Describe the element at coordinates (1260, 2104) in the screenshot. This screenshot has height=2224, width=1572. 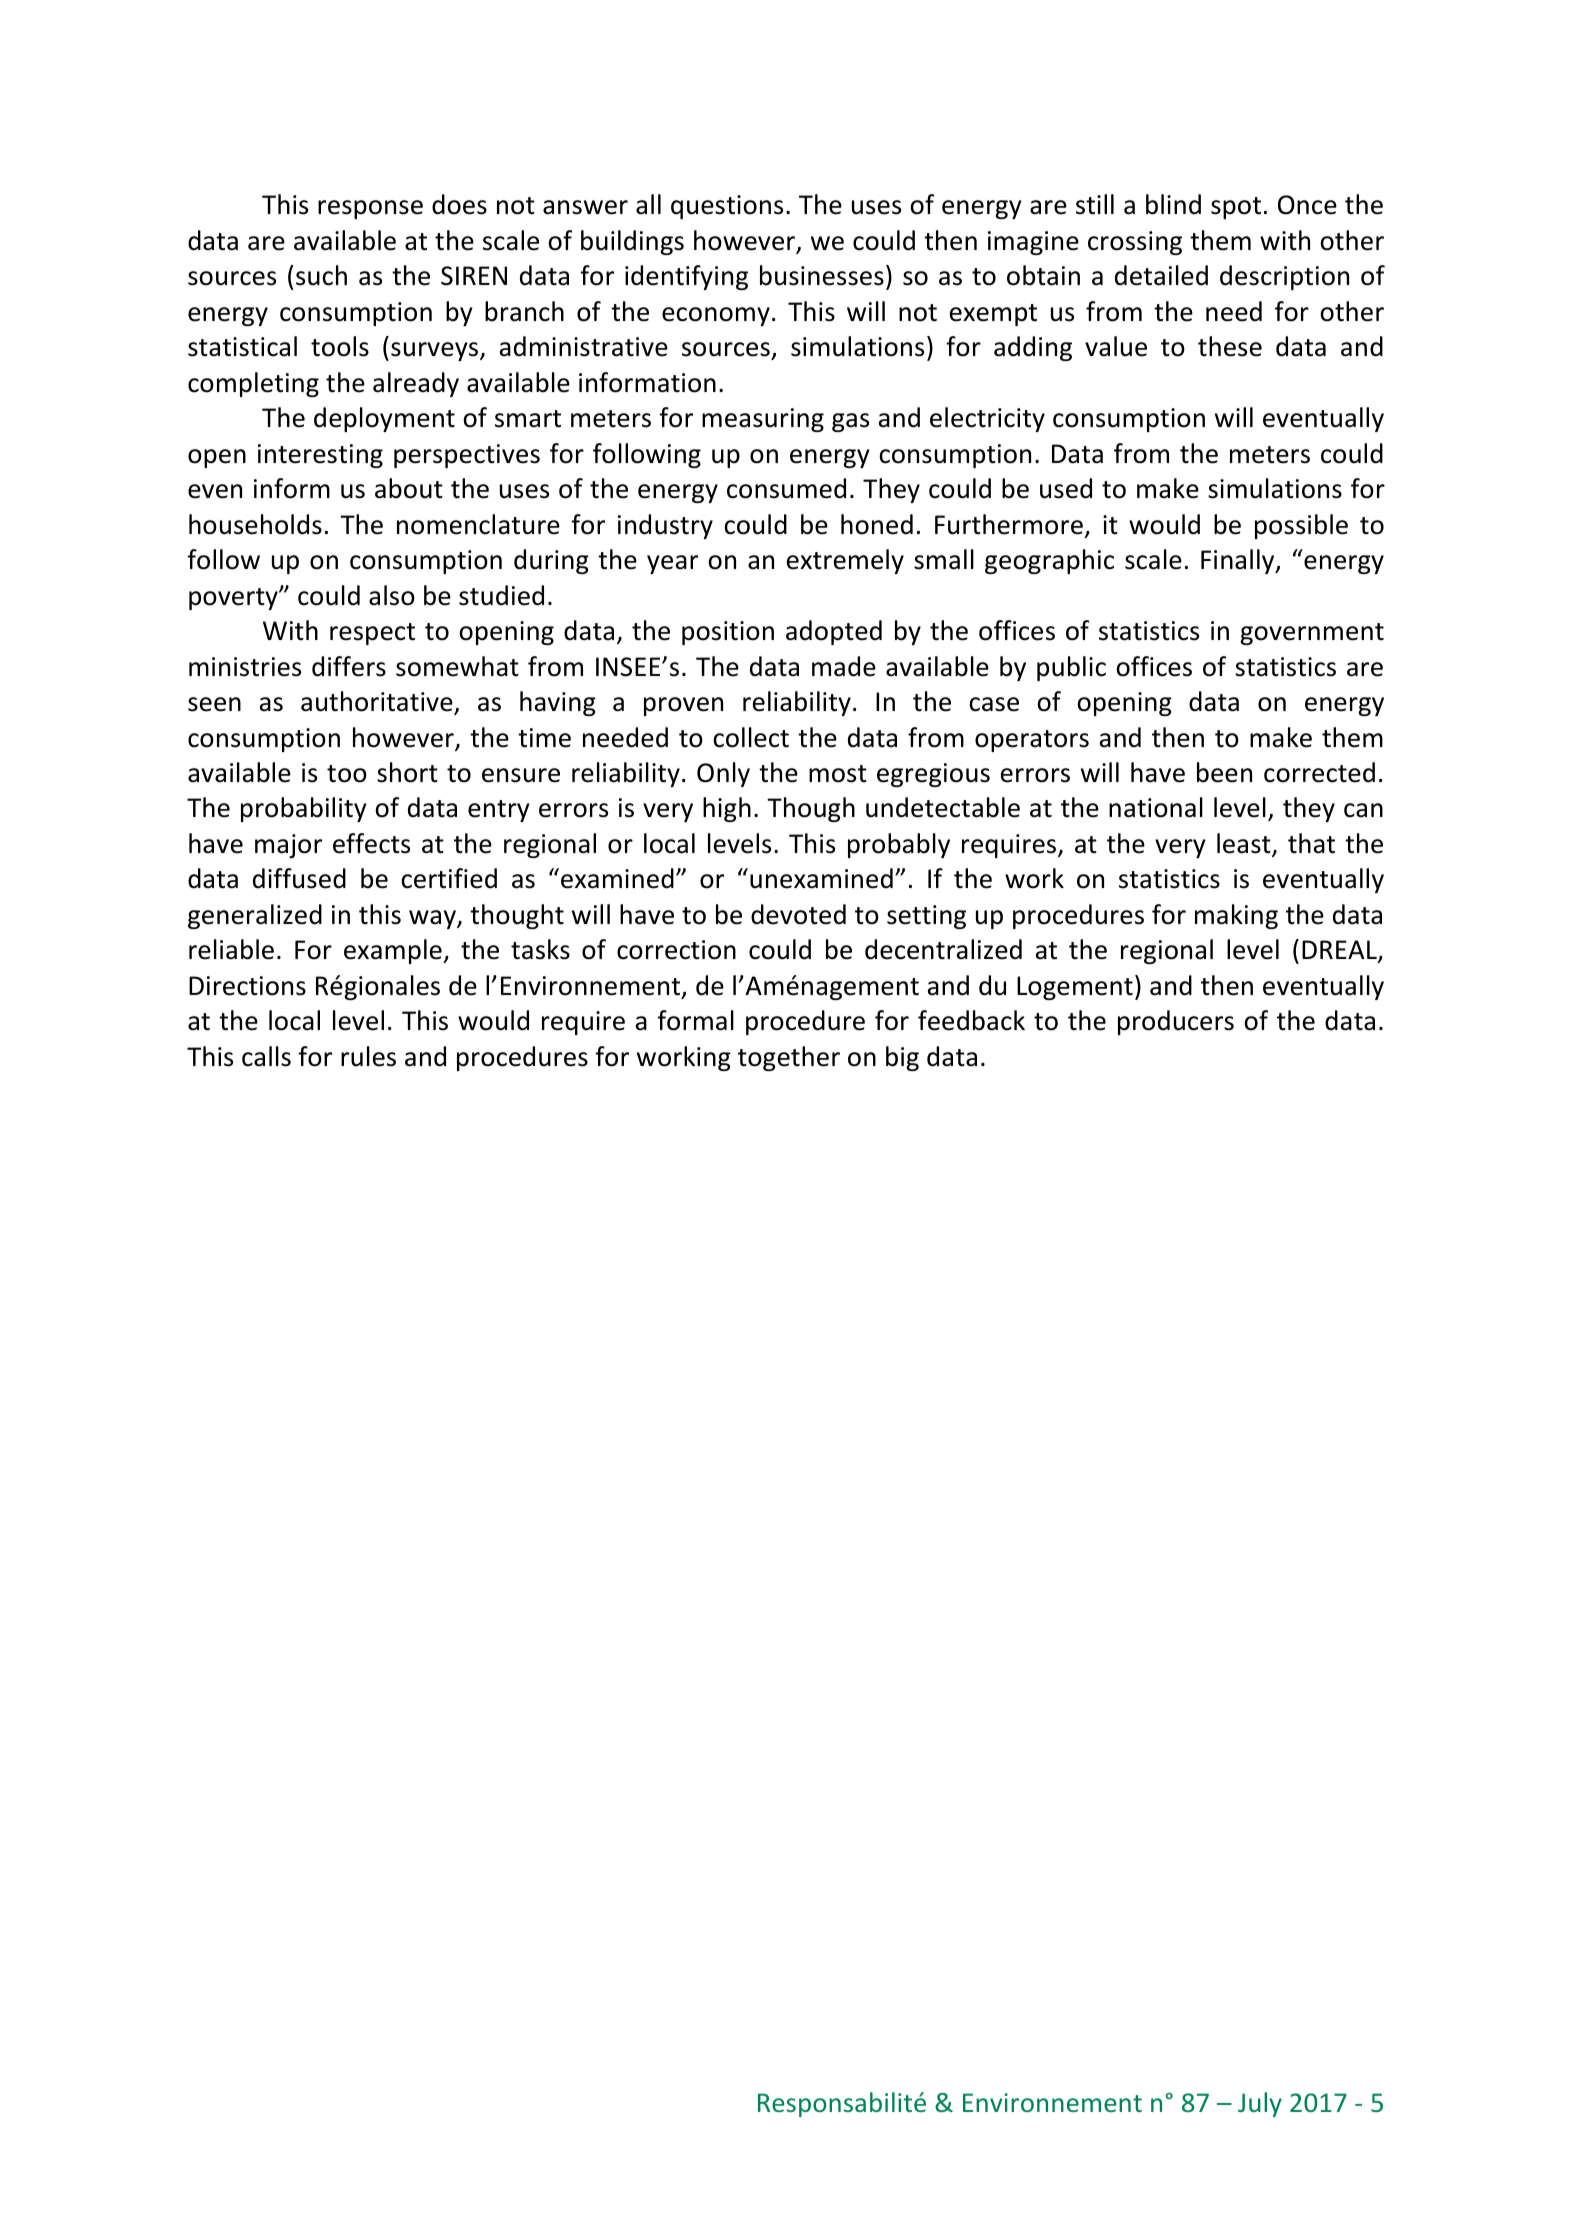
I see `July` at that location.
